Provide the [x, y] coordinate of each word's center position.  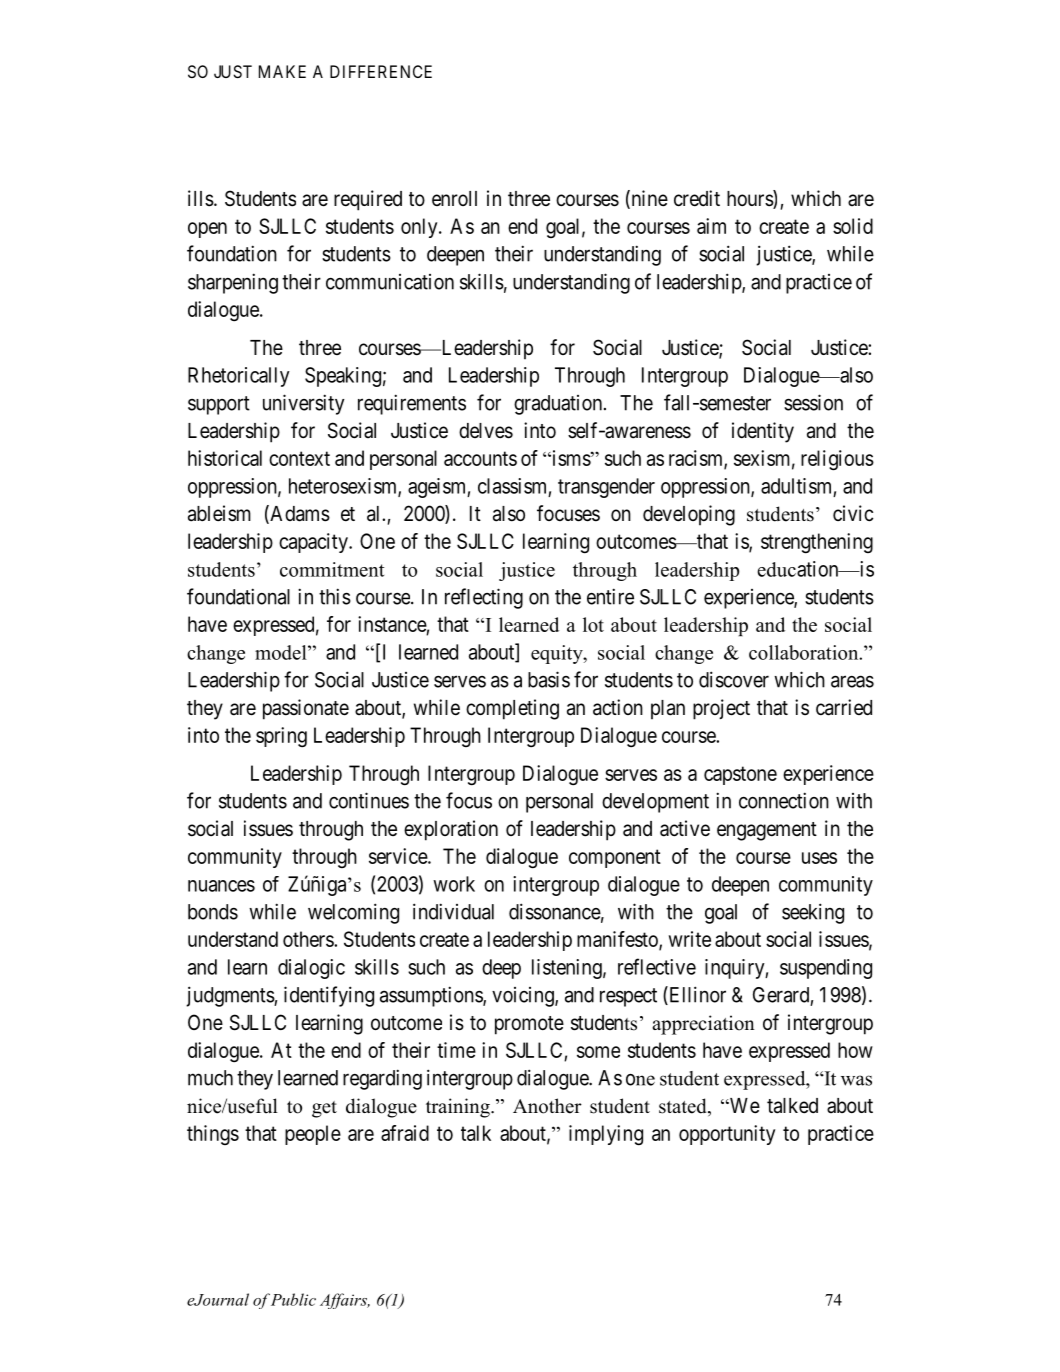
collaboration [805, 652]
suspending [826, 969]
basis [549, 679]
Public [293, 1299]
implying [606, 1135]
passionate [306, 709]
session [813, 402]
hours [750, 199]
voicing [524, 997]
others [309, 939]
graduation [559, 405]
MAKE [282, 71]
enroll [454, 198]
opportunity [727, 1135]
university [303, 404]
